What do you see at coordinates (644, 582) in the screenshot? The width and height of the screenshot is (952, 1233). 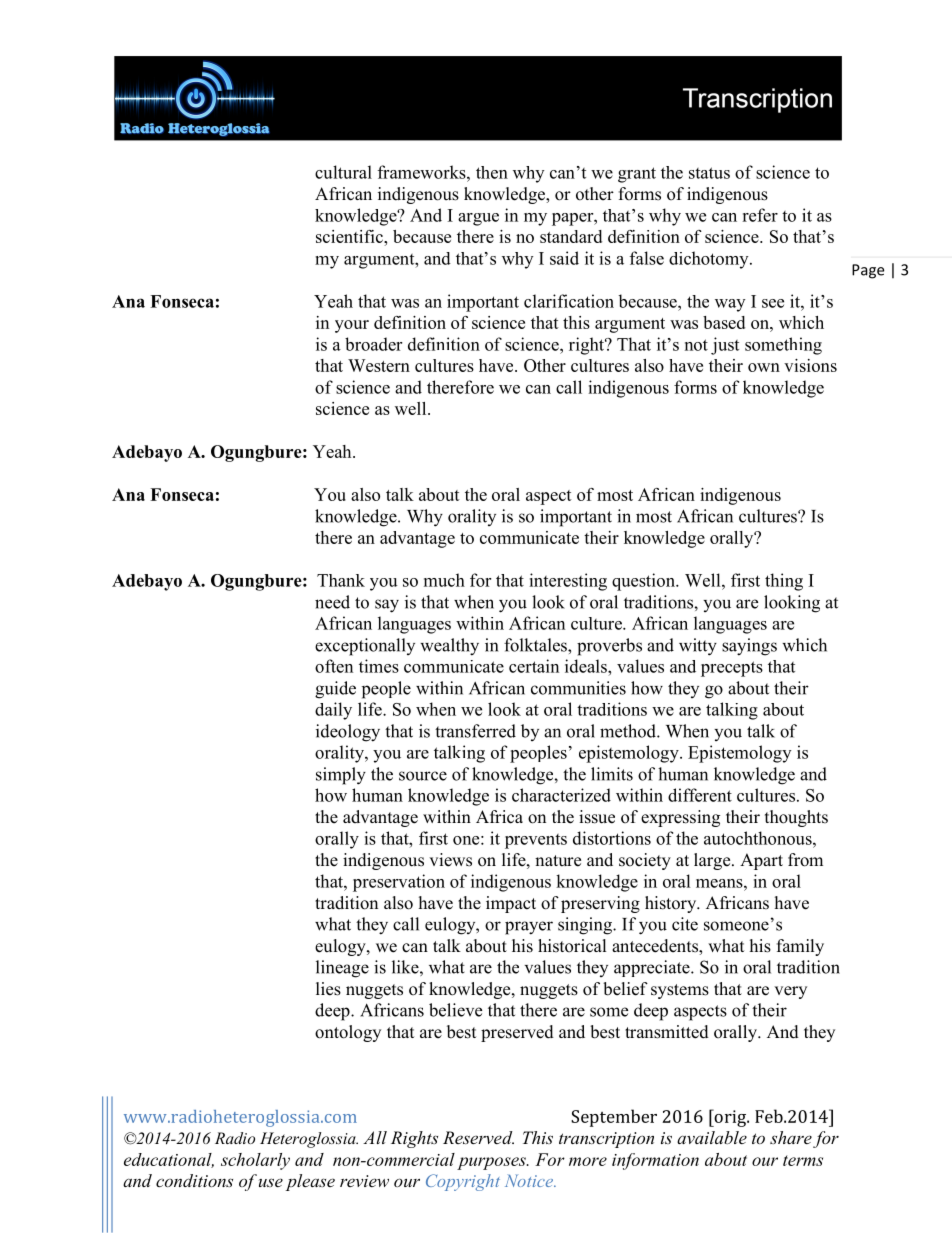 I see `question` at bounding box center [644, 582].
